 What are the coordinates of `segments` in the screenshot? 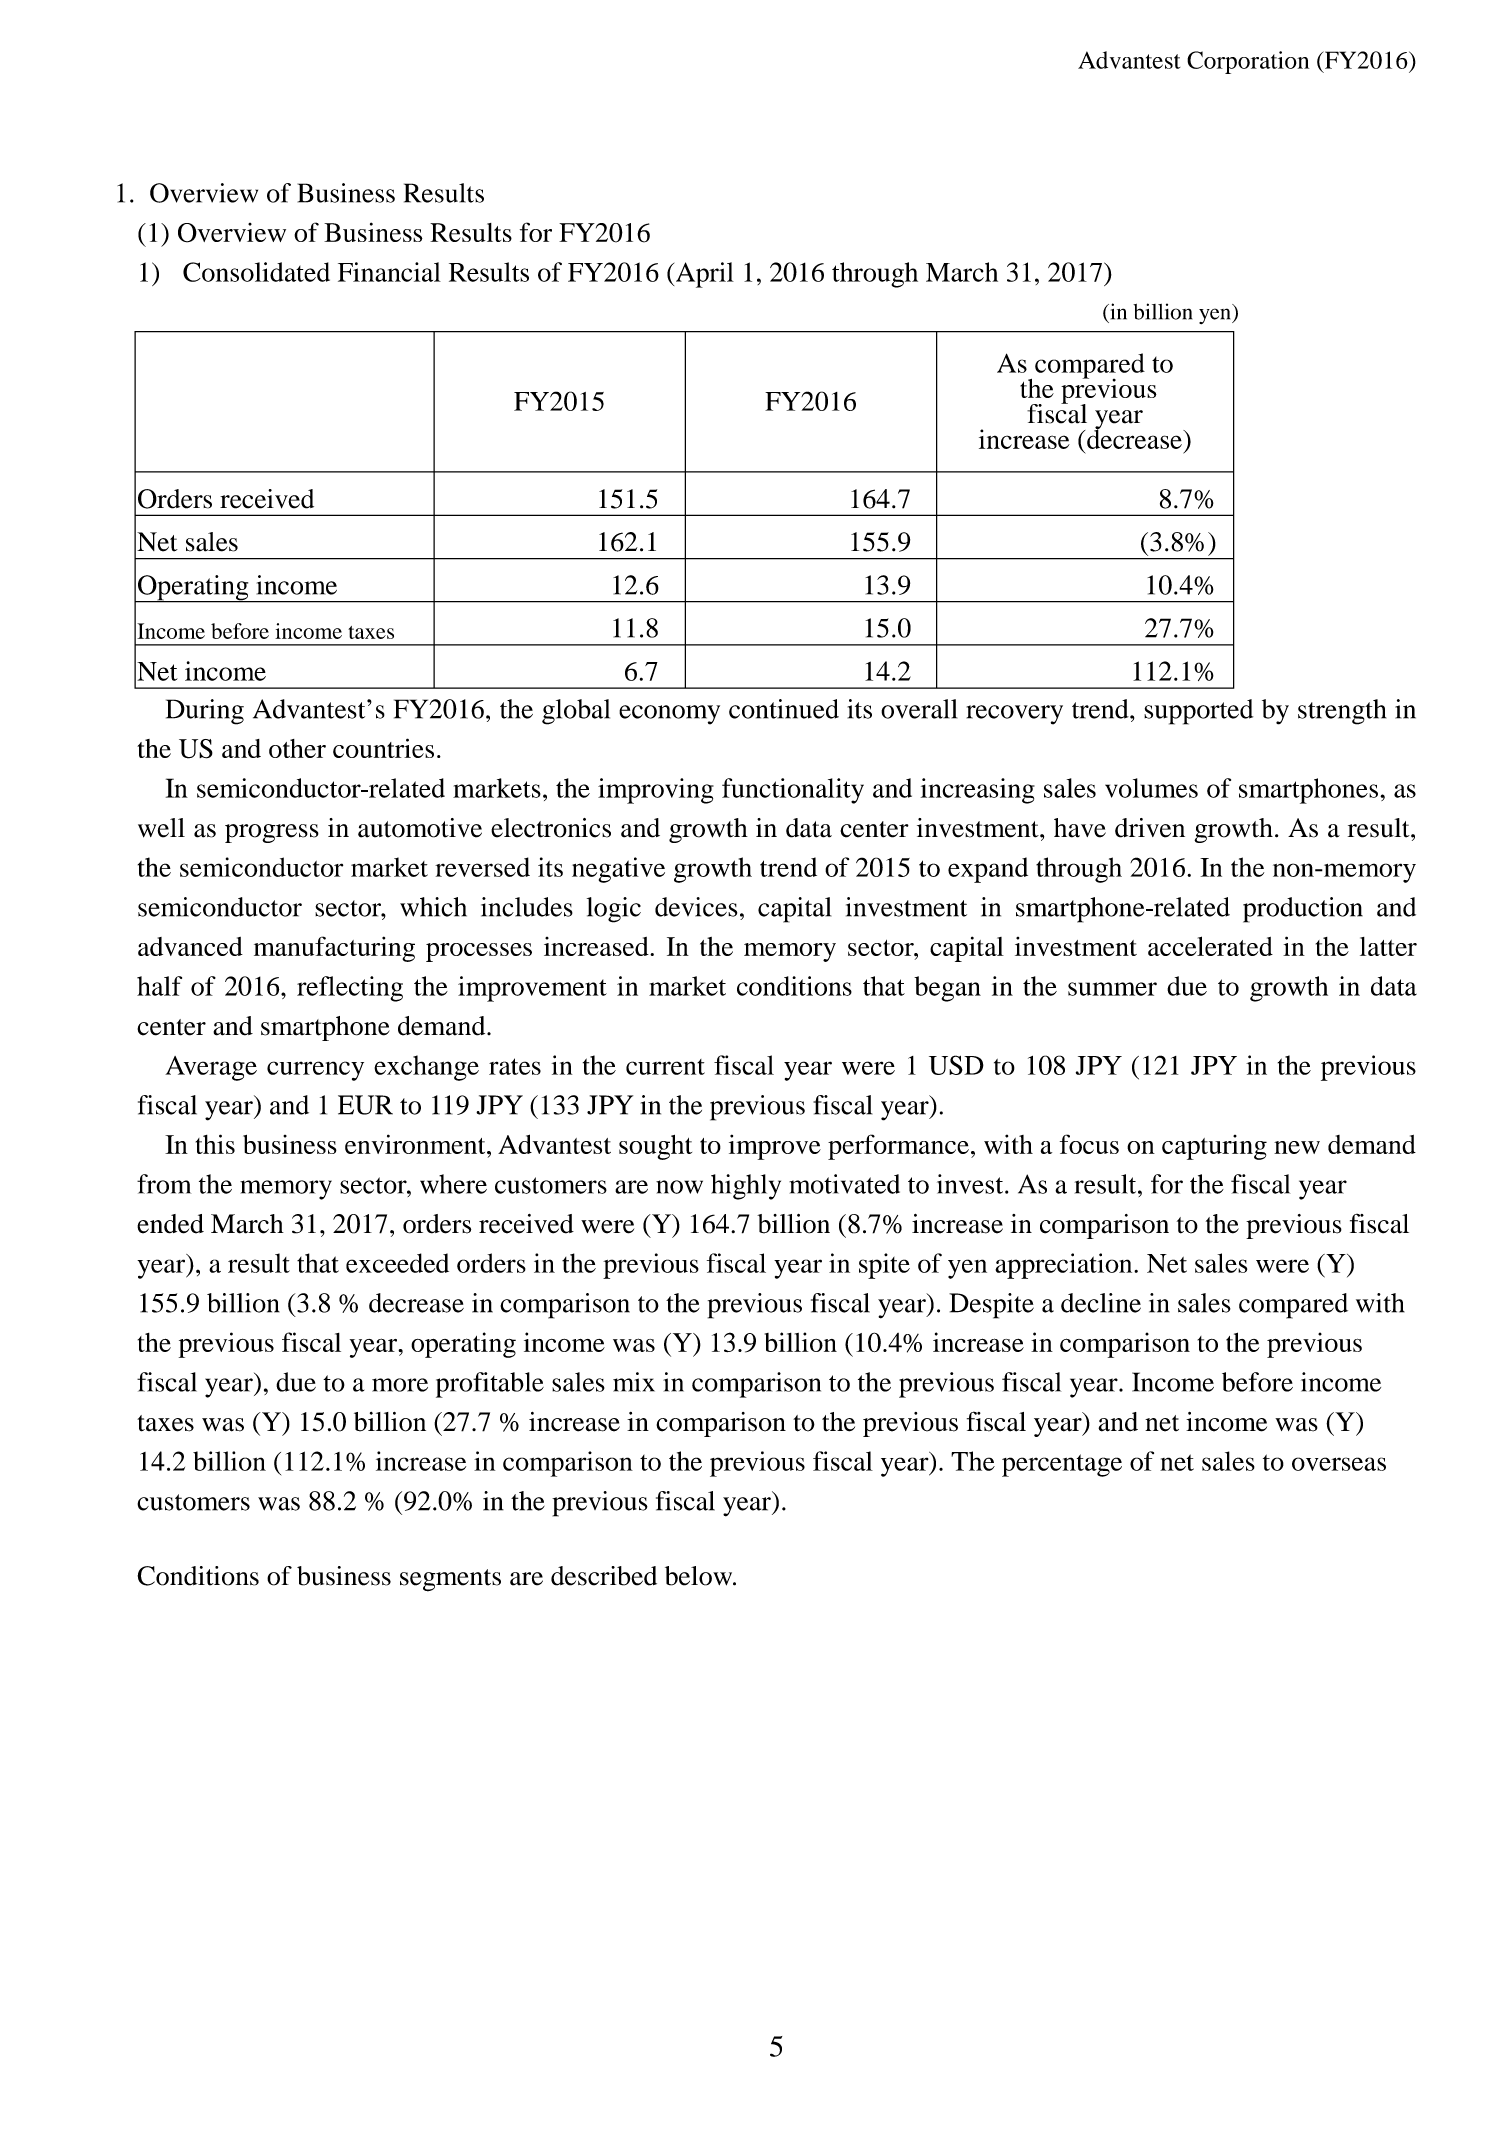 It's located at (450, 1580).
